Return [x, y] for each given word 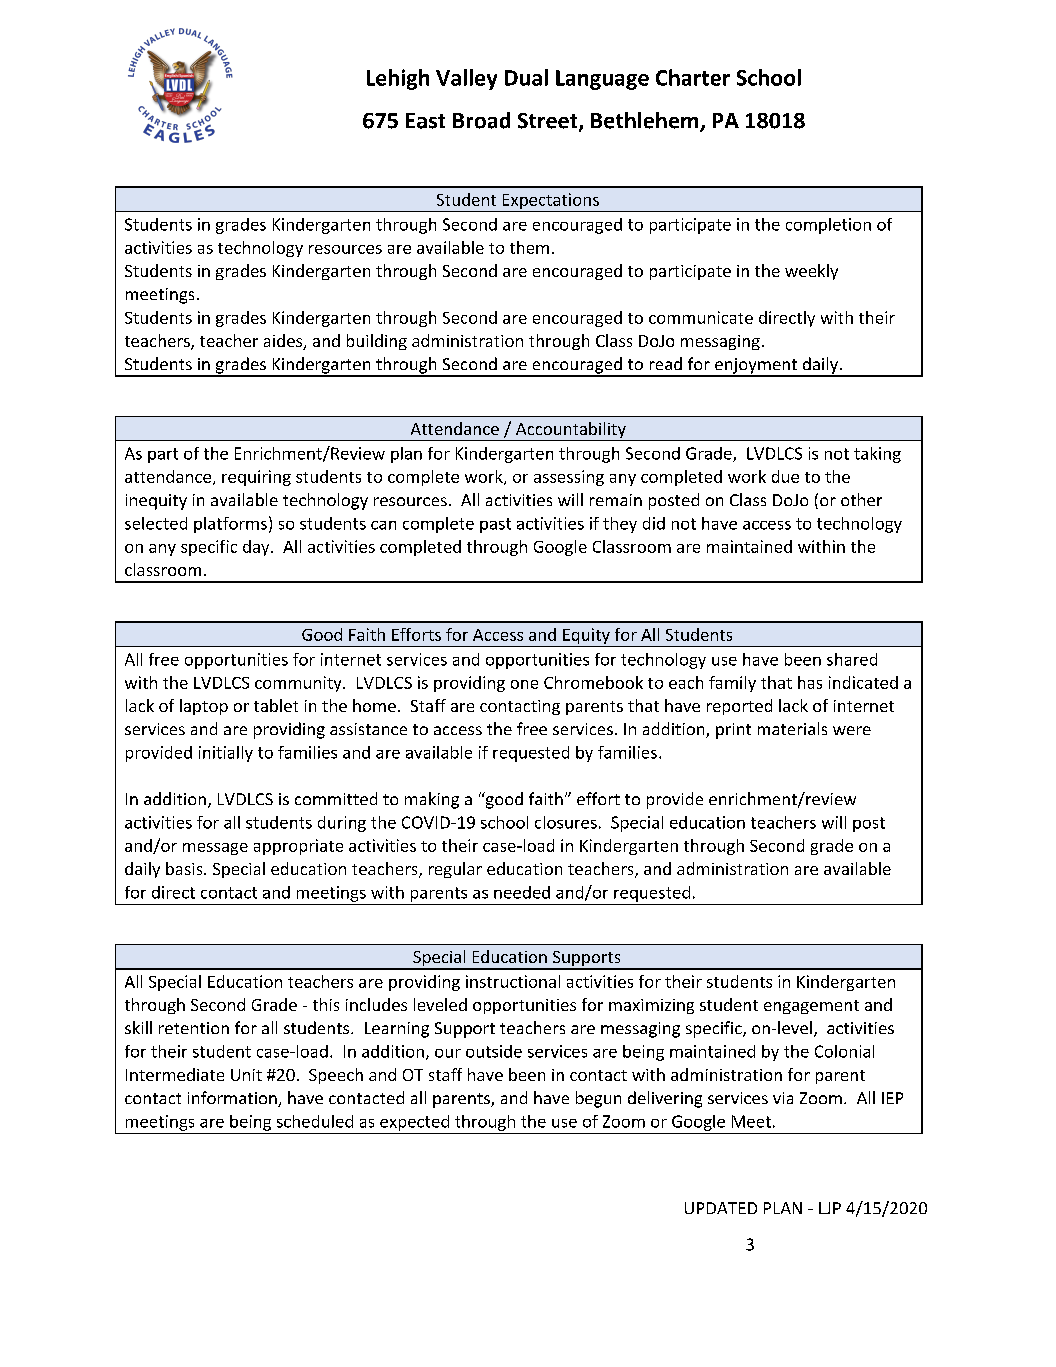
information [233, 1099]
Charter [693, 77]
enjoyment [756, 367]
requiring [256, 478]
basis [185, 868]
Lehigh [398, 79]
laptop [204, 707]
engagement [811, 1007]
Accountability [571, 431]
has [810, 682]
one [524, 684]
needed [522, 892]
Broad [481, 120]
